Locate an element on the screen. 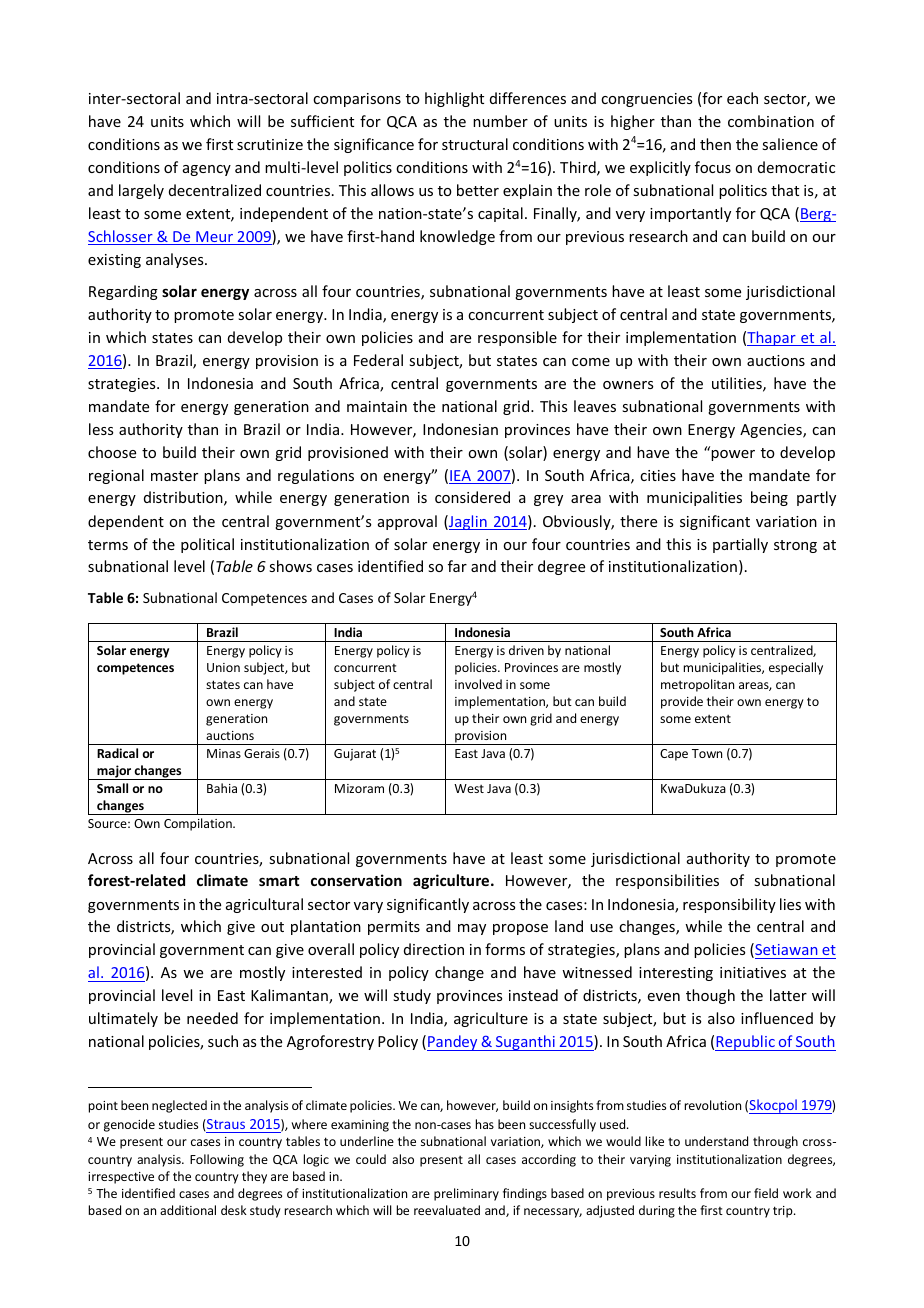 This screenshot has width=924, height=1308. master is located at coordinates (174, 476).
